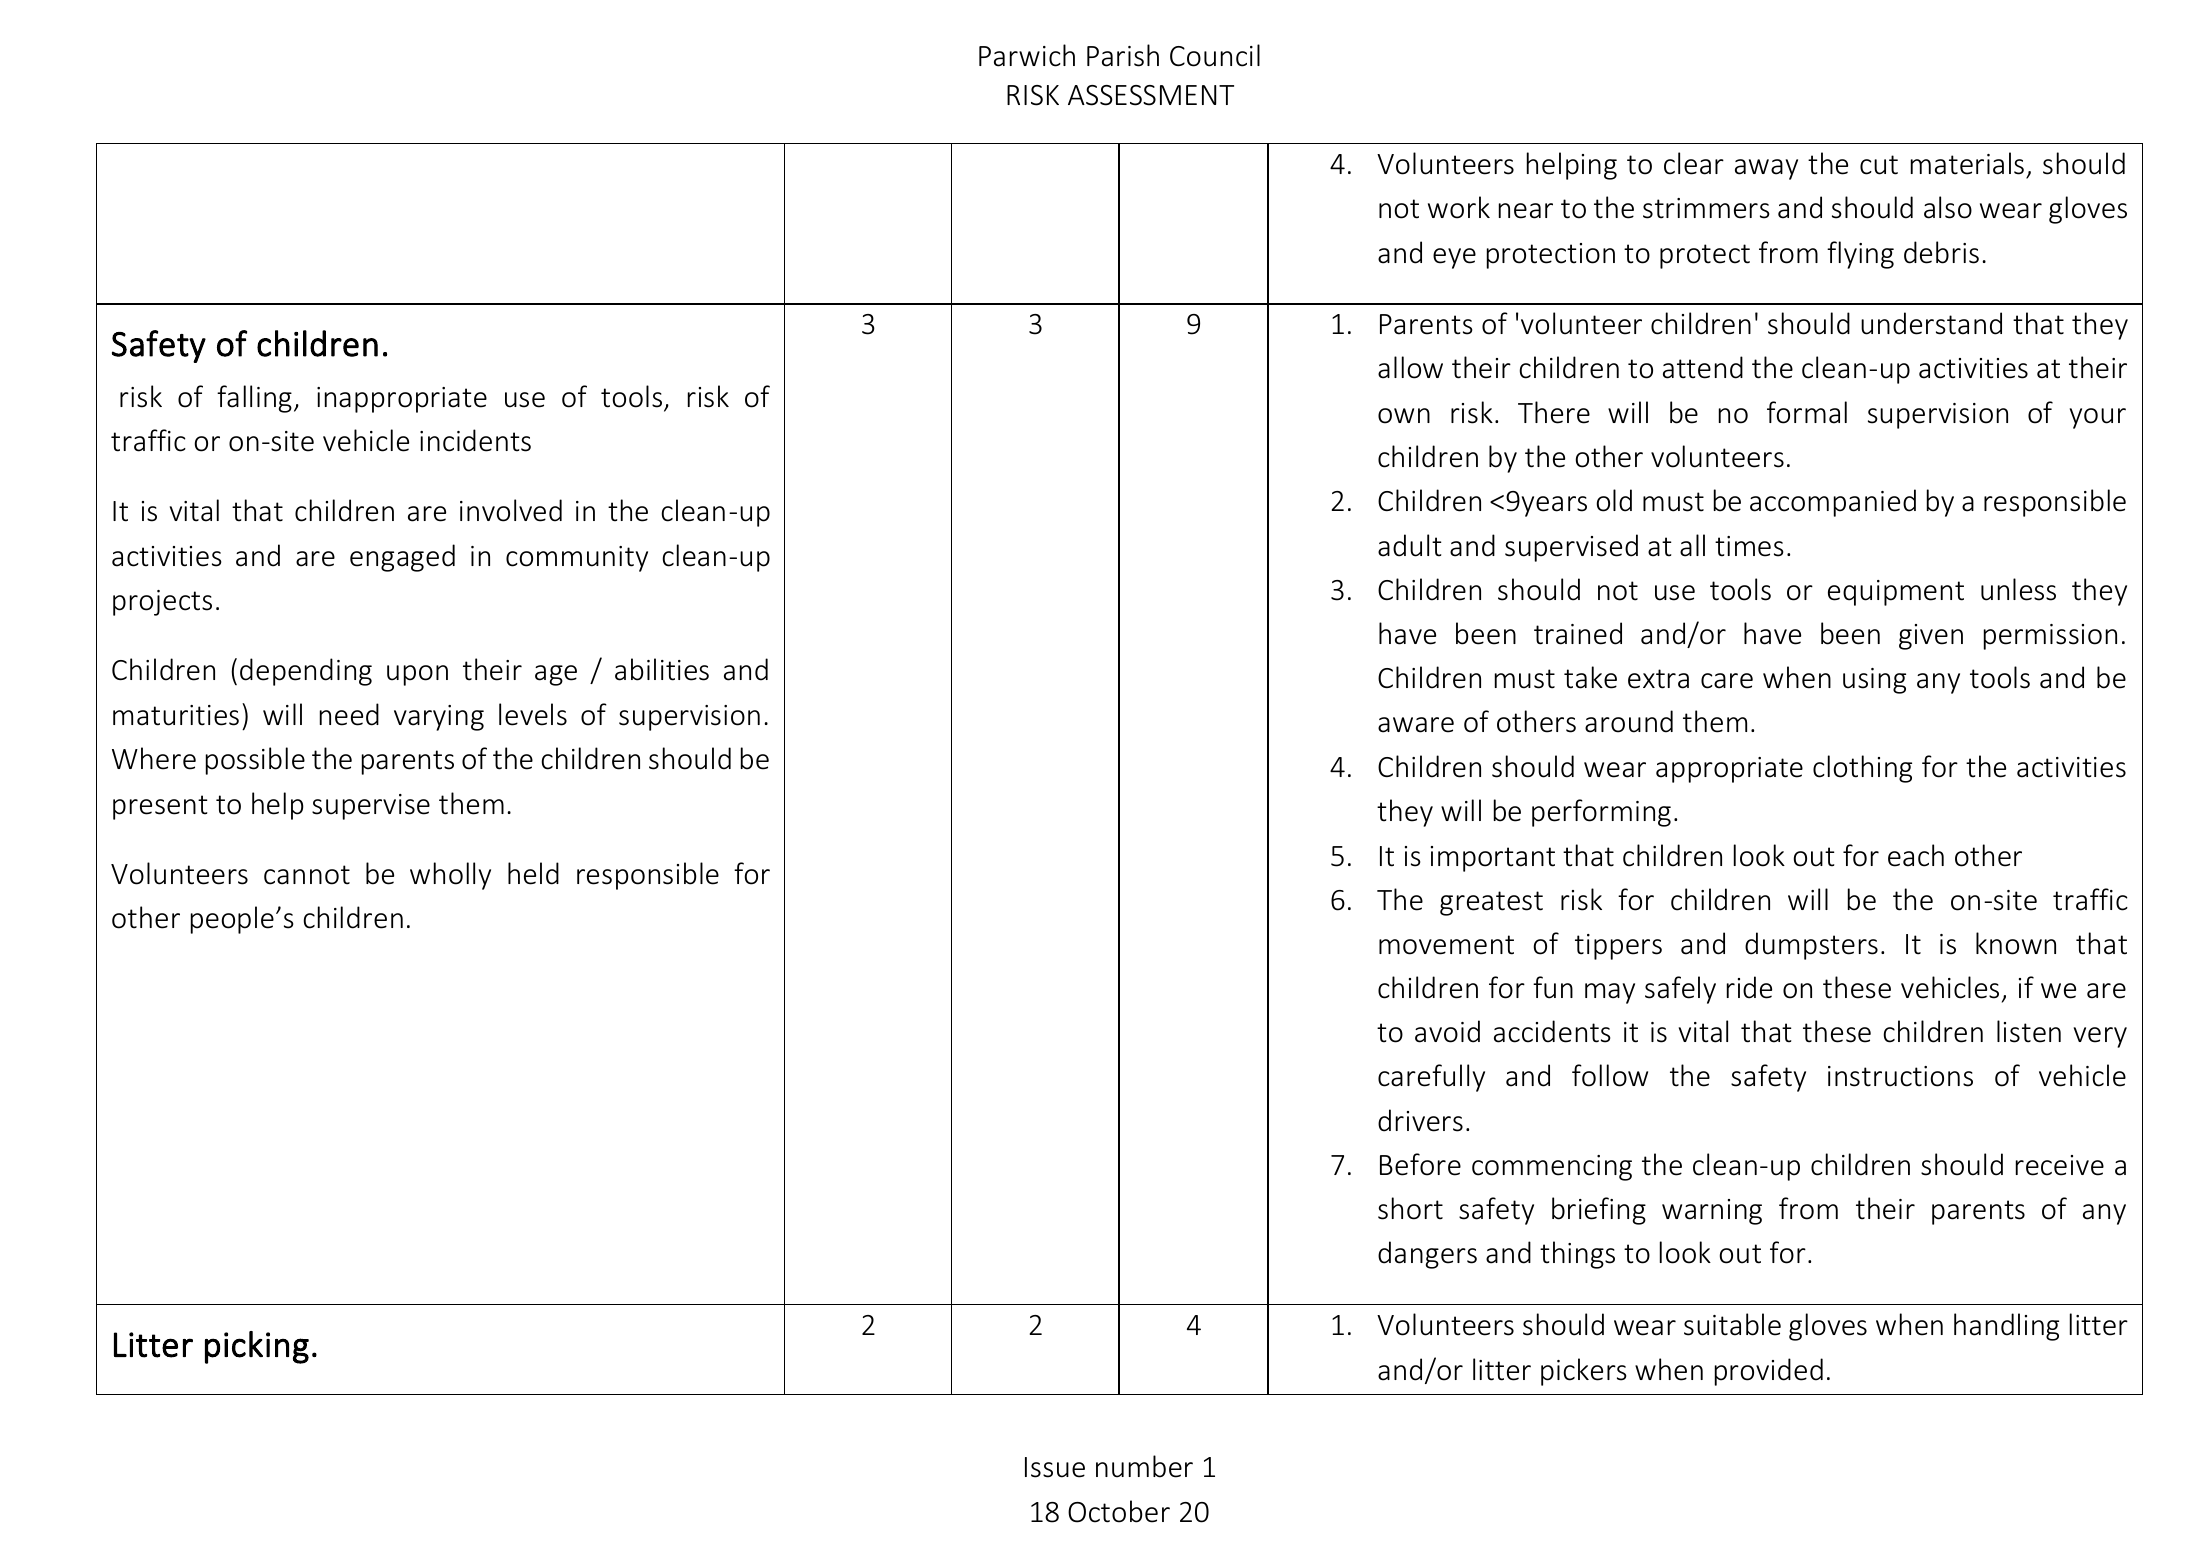 The image size is (2210, 1562). I want to click on picking, so click(257, 1347).
